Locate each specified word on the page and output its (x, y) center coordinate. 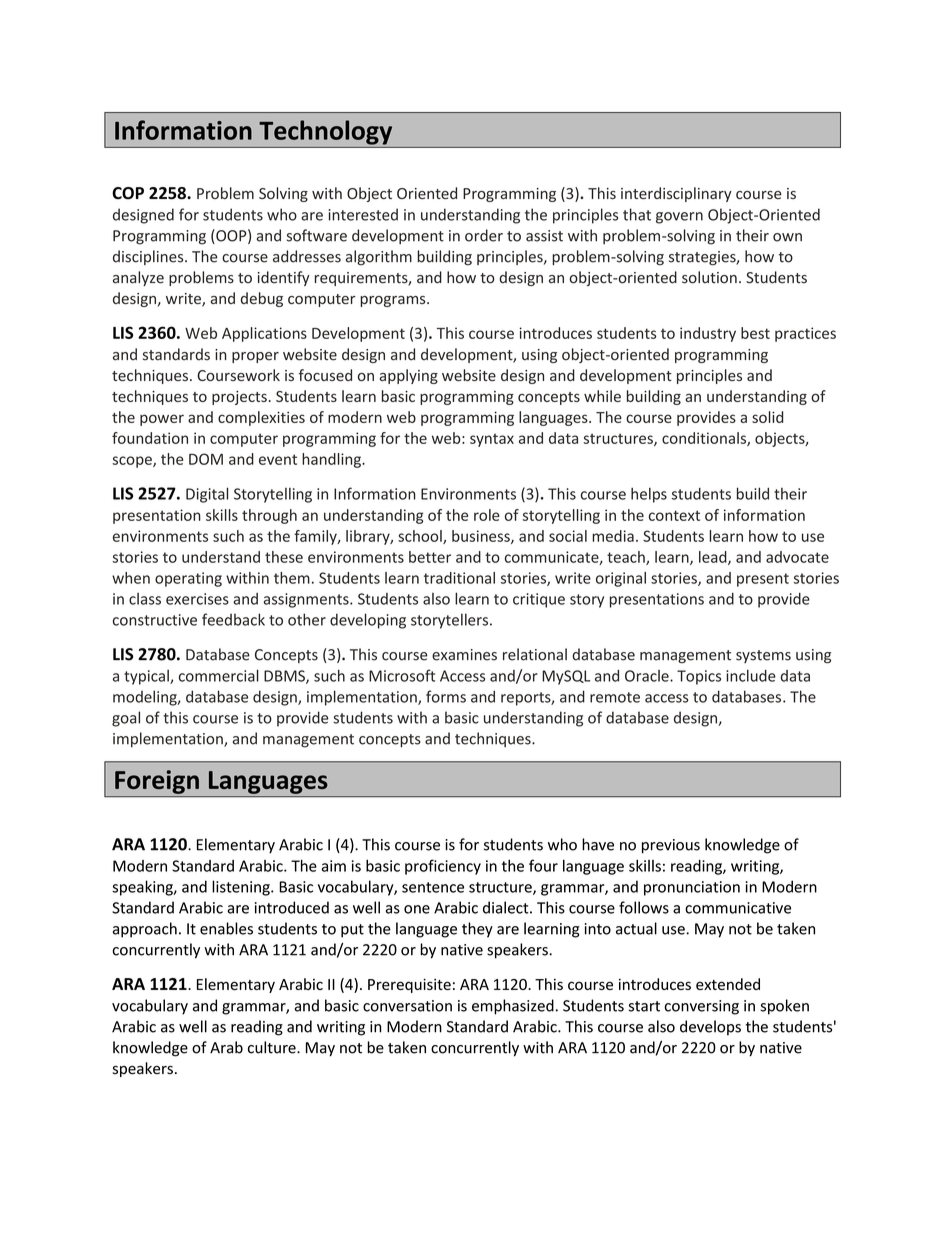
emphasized (513, 1007)
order (484, 235)
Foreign (157, 782)
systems (763, 656)
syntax (492, 440)
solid (767, 417)
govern (679, 218)
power (162, 420)
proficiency (443, 867)
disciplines (149, 257)
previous (671, 846)
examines (464, 655)
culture (273, 1047)
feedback (233, 619)
